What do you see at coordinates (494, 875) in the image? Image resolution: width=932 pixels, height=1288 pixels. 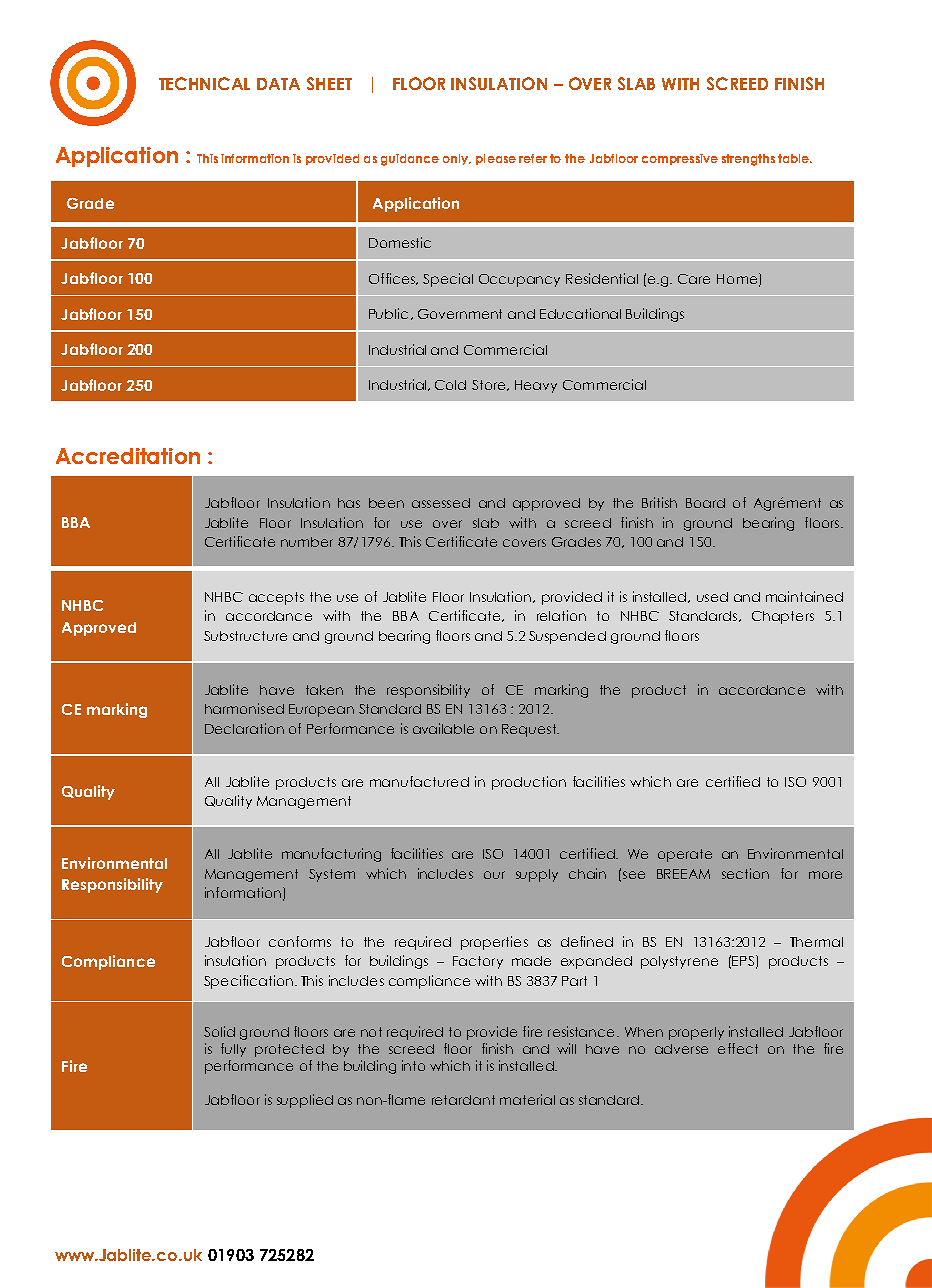 I see `our` at bounding box center [494, 875].
